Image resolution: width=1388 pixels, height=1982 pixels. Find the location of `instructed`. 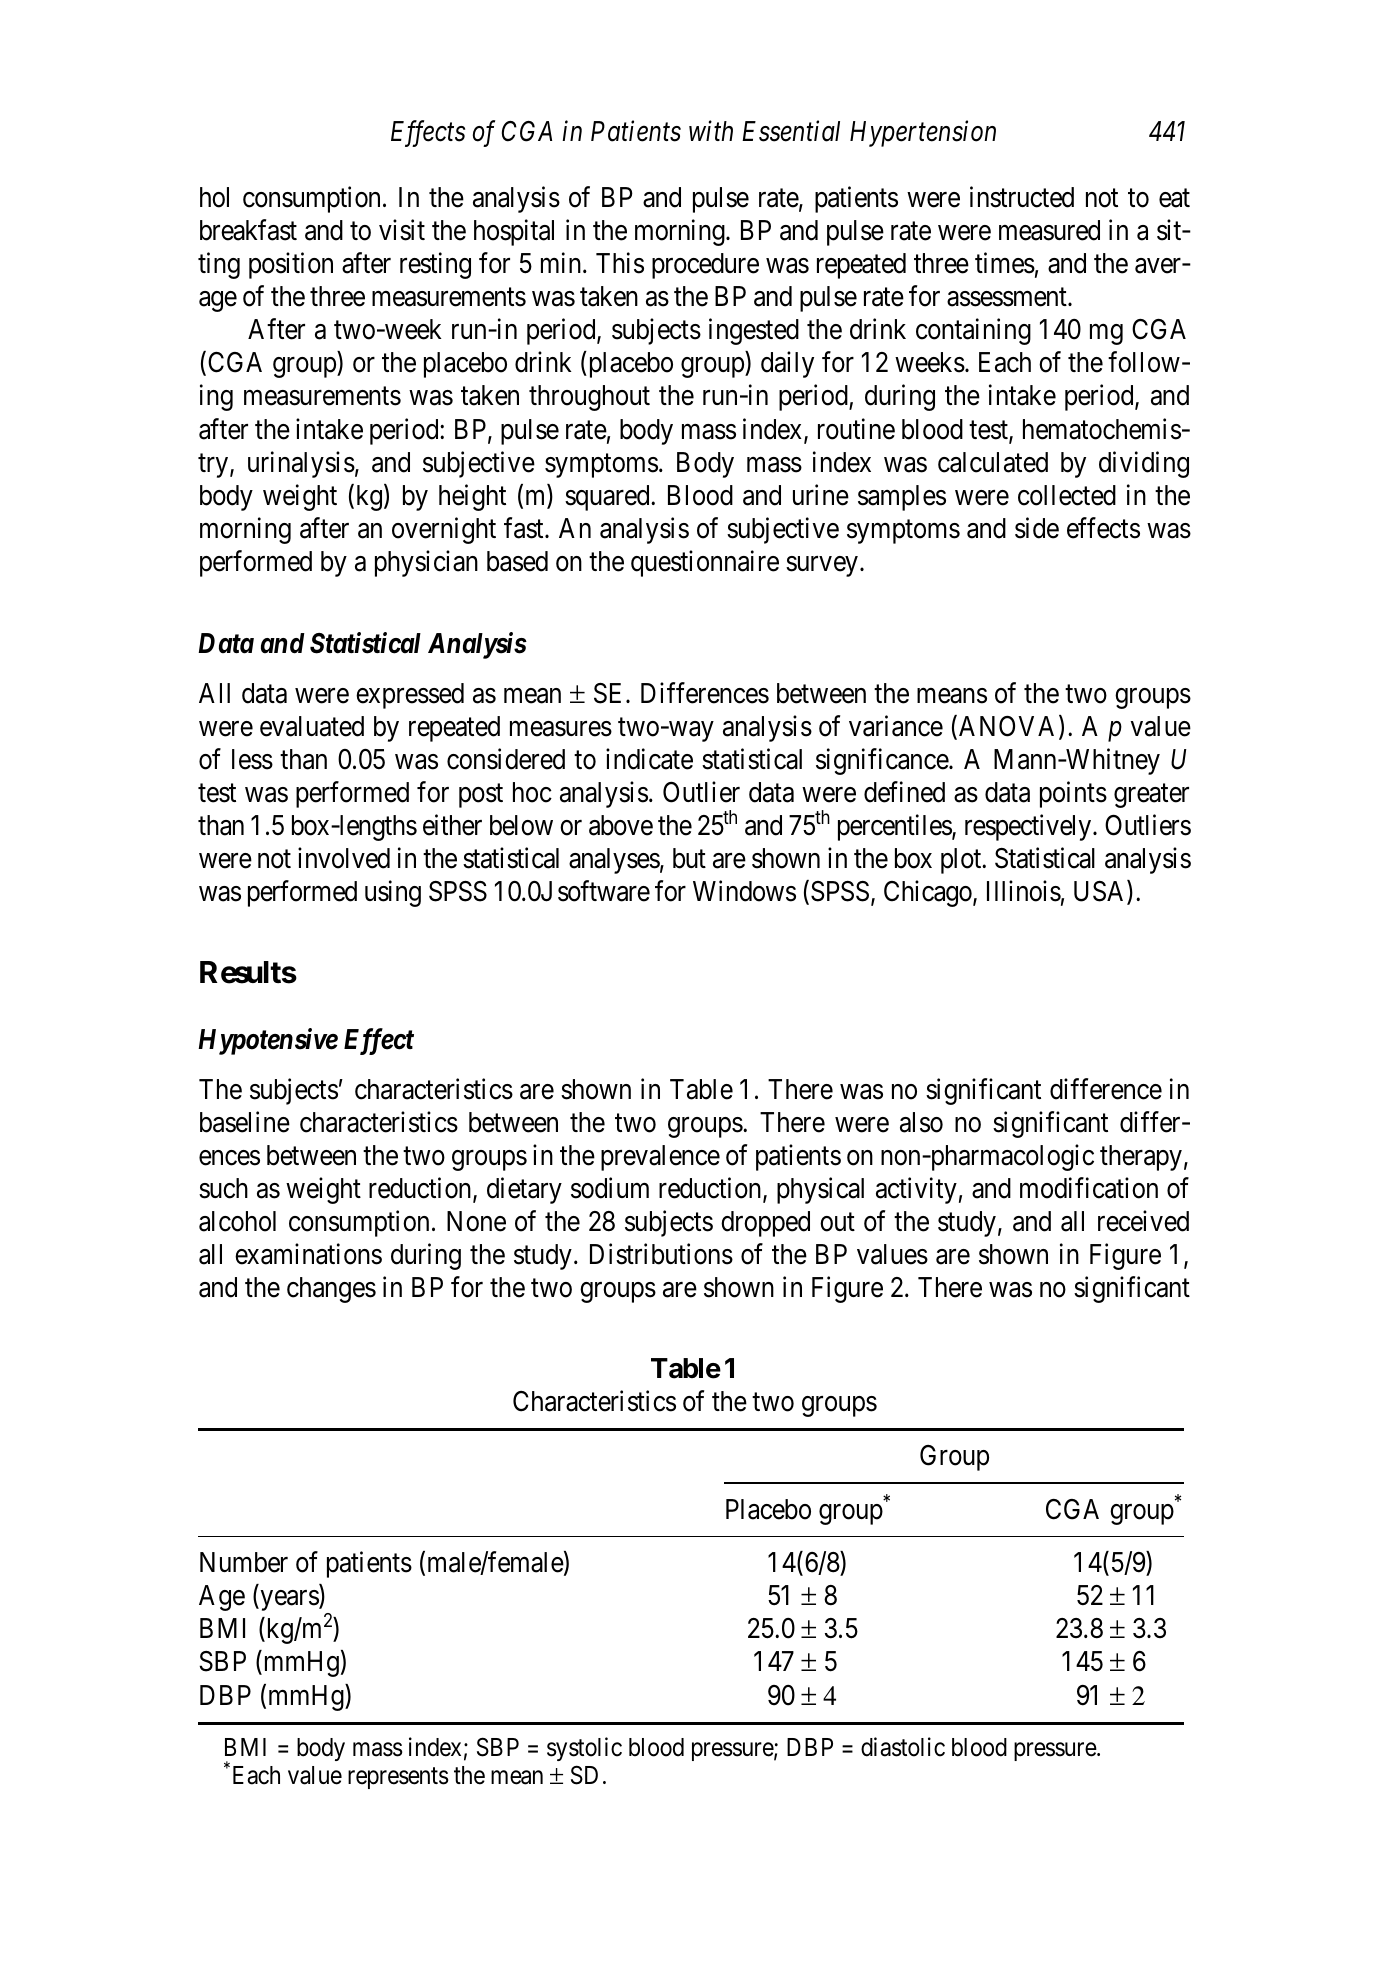

instructed is located at coordinates (1022, 197).
